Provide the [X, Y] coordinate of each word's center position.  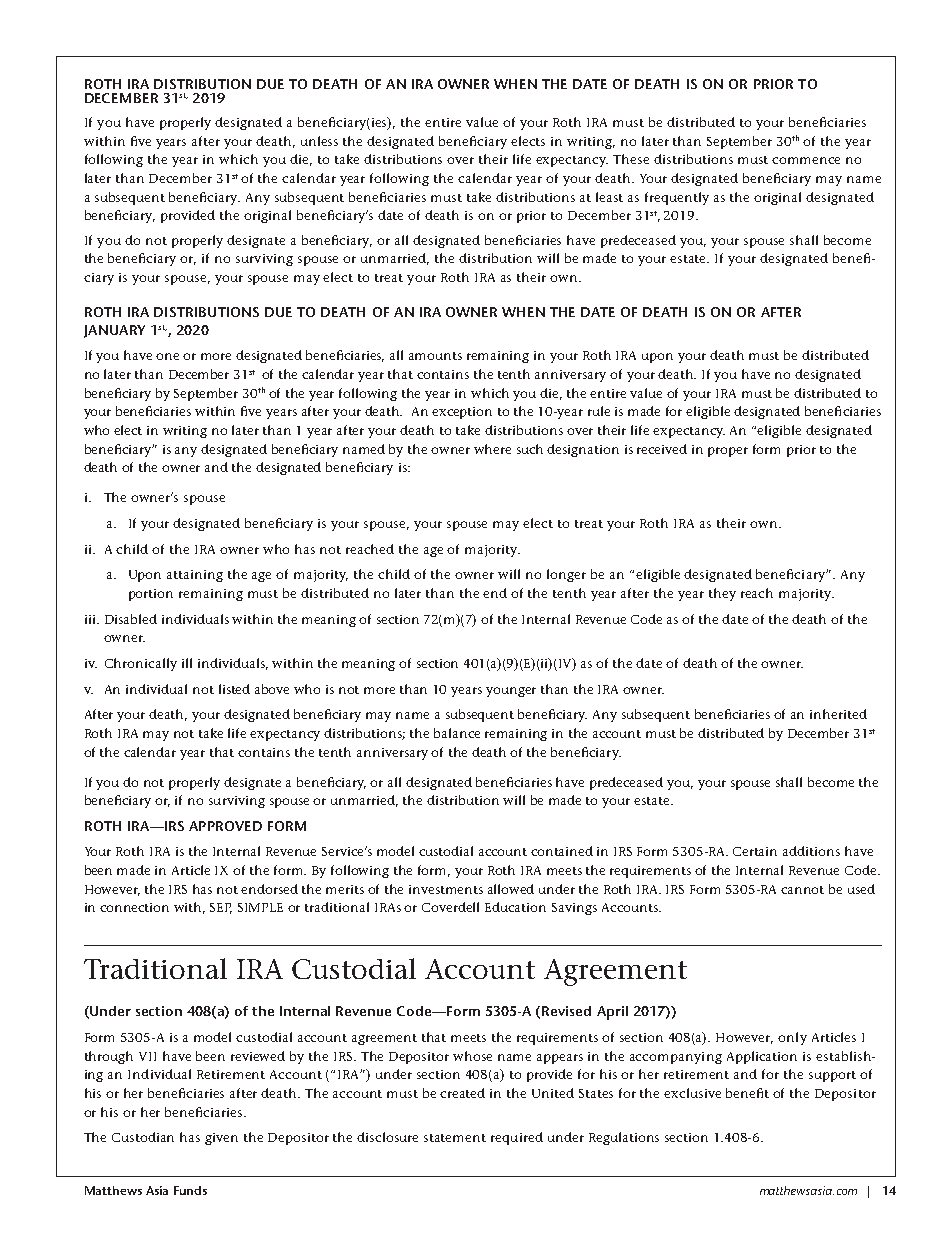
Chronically [141, 664]
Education [515, 907]
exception [462, 413]
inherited [838, 714]
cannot [802, 890]
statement [455, 1138]
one [167, 356]
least [609, 197]
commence [806, 160]
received [662, 449]
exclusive [692, 1093]
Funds [190, 1190]
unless [319, 141]
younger [511, 692]
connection [134, 907]
